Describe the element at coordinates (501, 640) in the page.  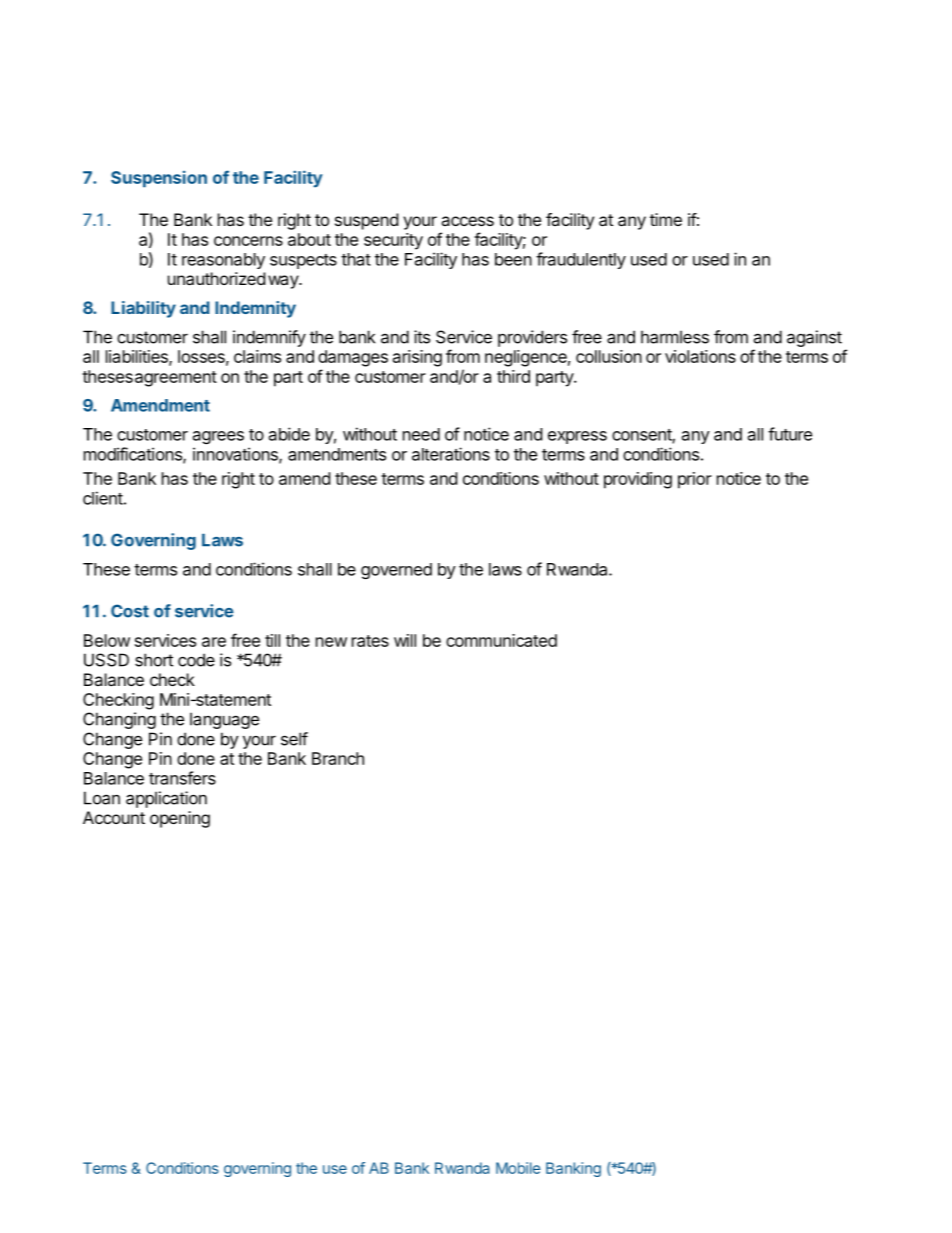
I see `communicated` at that location.
